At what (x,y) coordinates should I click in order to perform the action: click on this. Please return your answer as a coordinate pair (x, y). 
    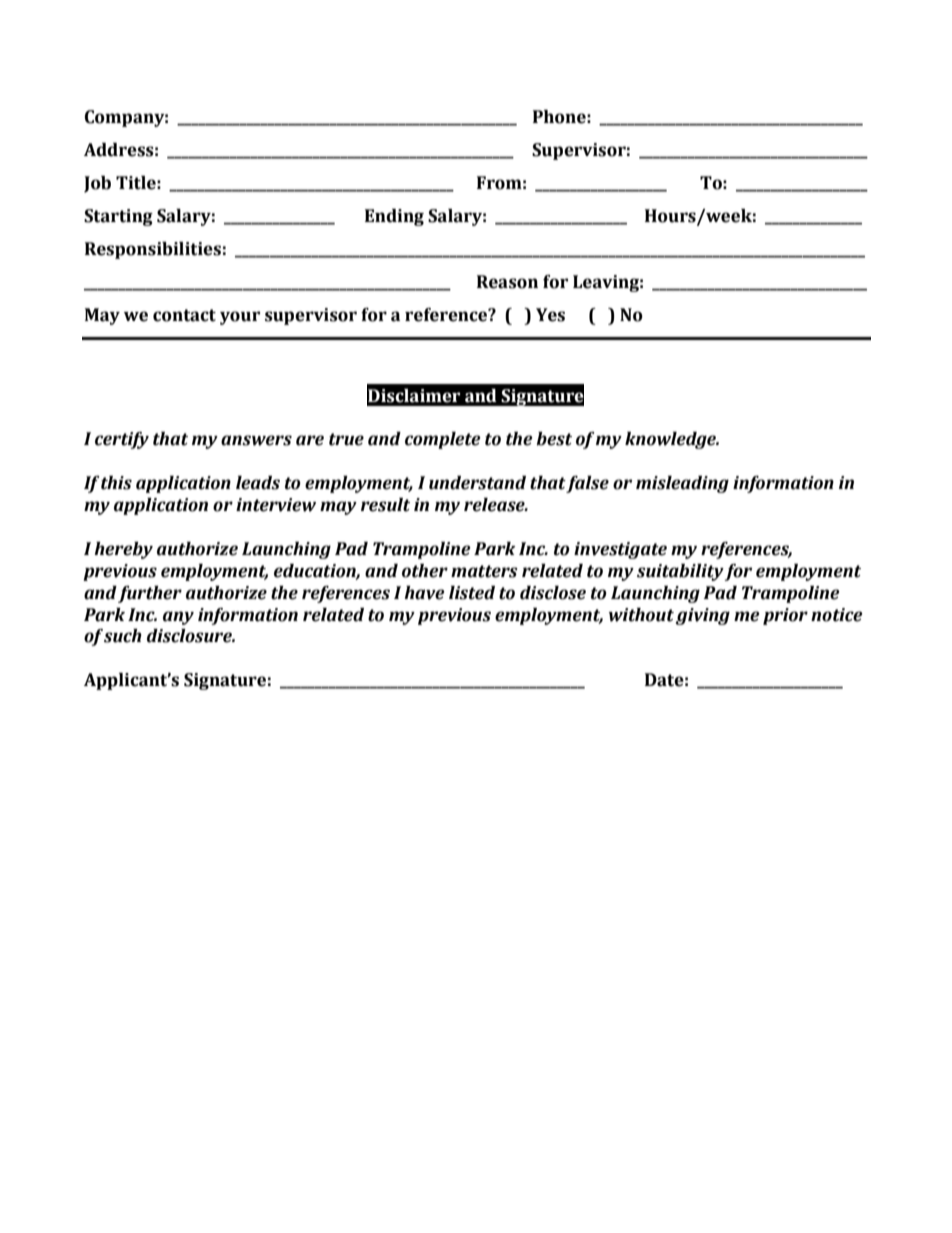
    Looking at the image, I should click on (116, 483).
